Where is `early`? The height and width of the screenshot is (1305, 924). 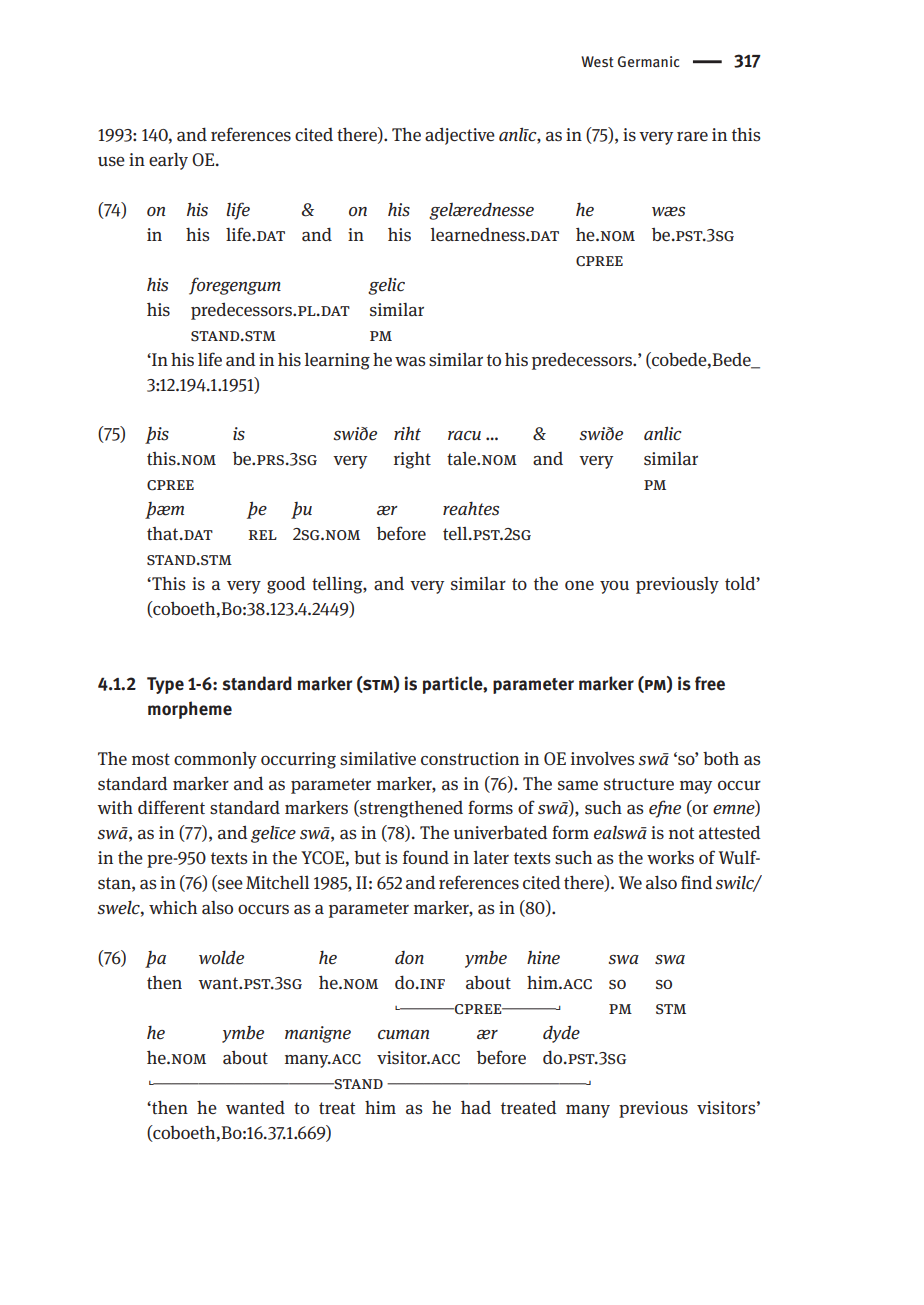 early is located at coordinates (168, 161).
